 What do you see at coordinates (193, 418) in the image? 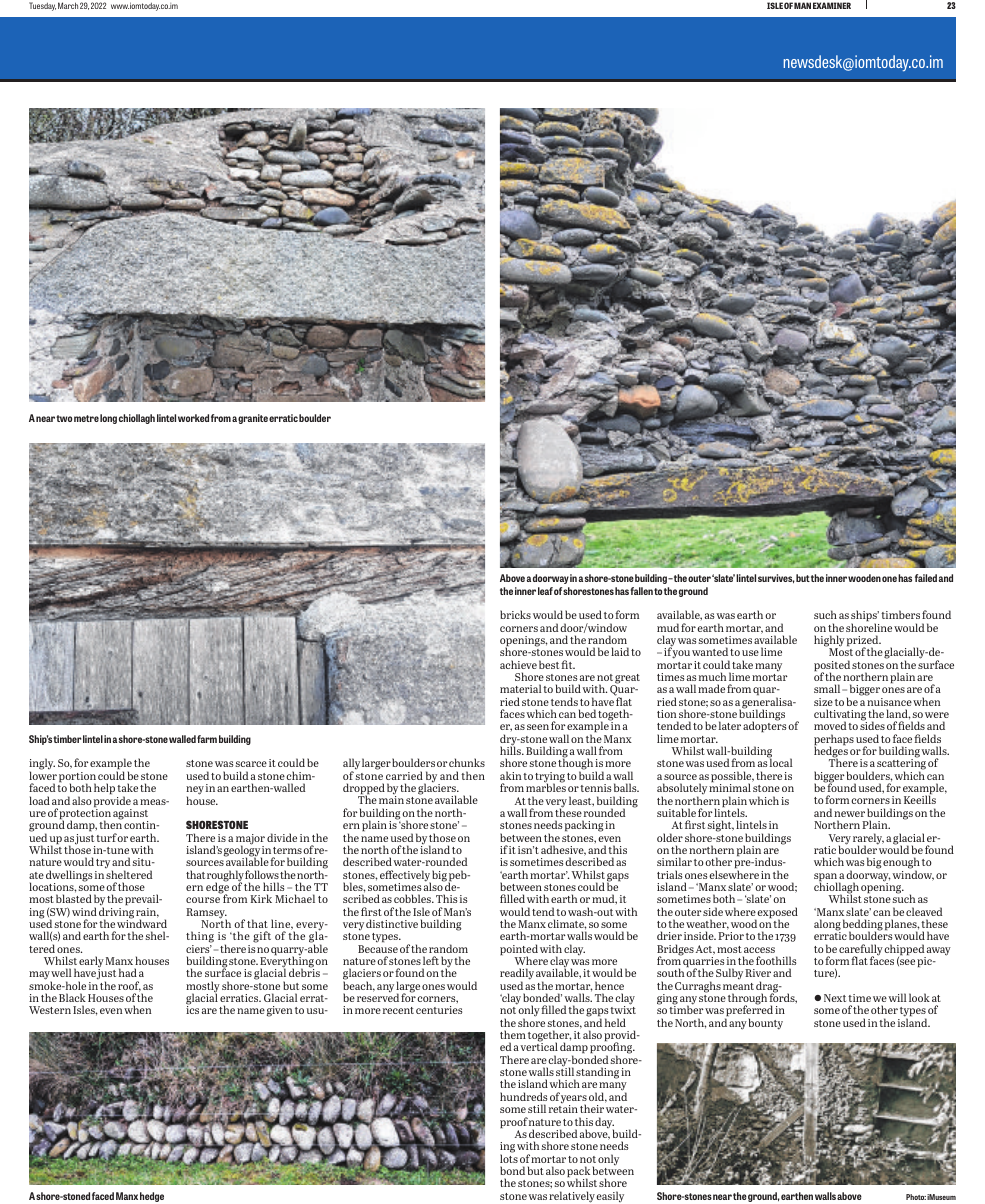
I see `worked` at bounding box center [193, 418].
